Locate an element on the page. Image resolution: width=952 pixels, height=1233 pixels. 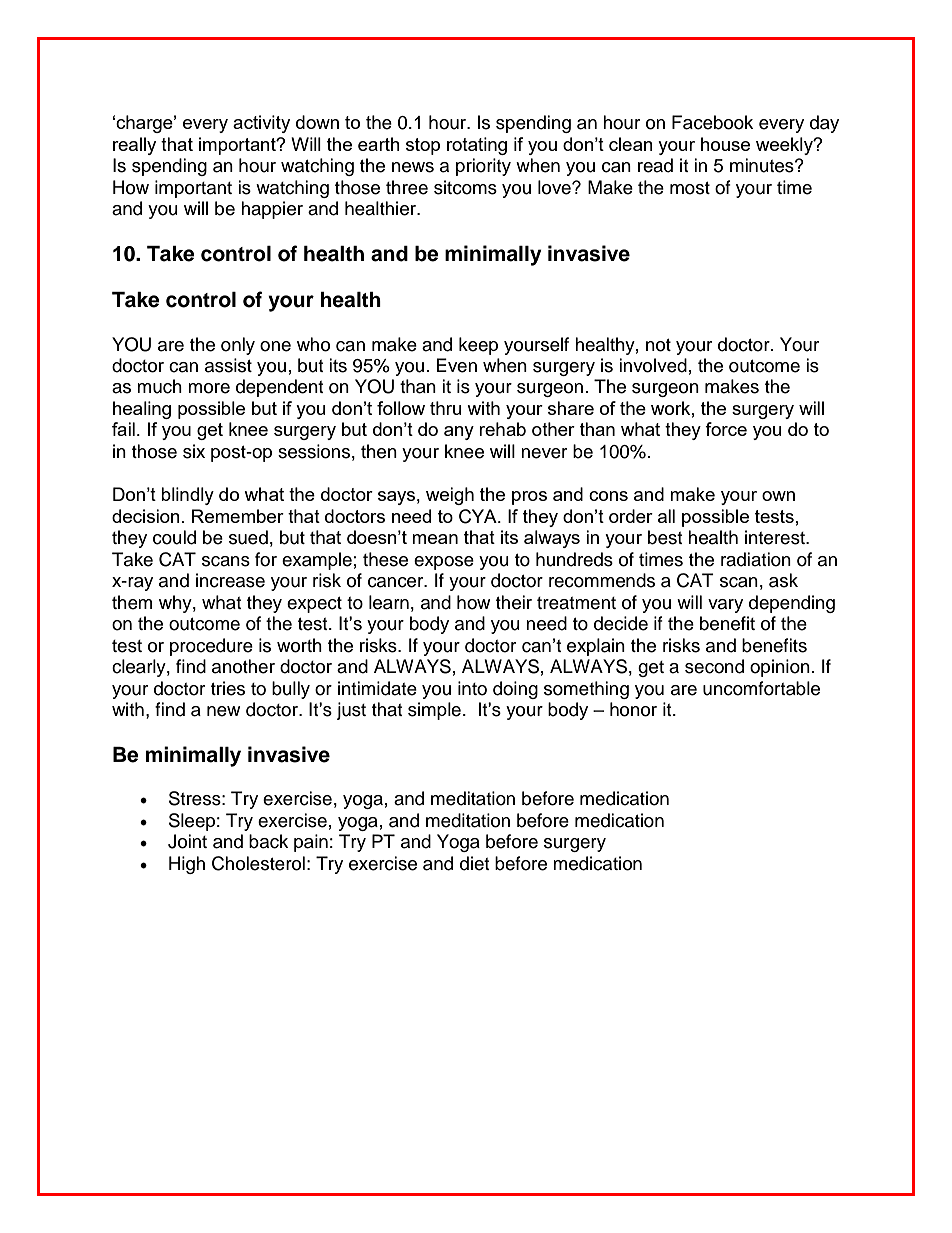
their is located at coordinates (514, 602).
